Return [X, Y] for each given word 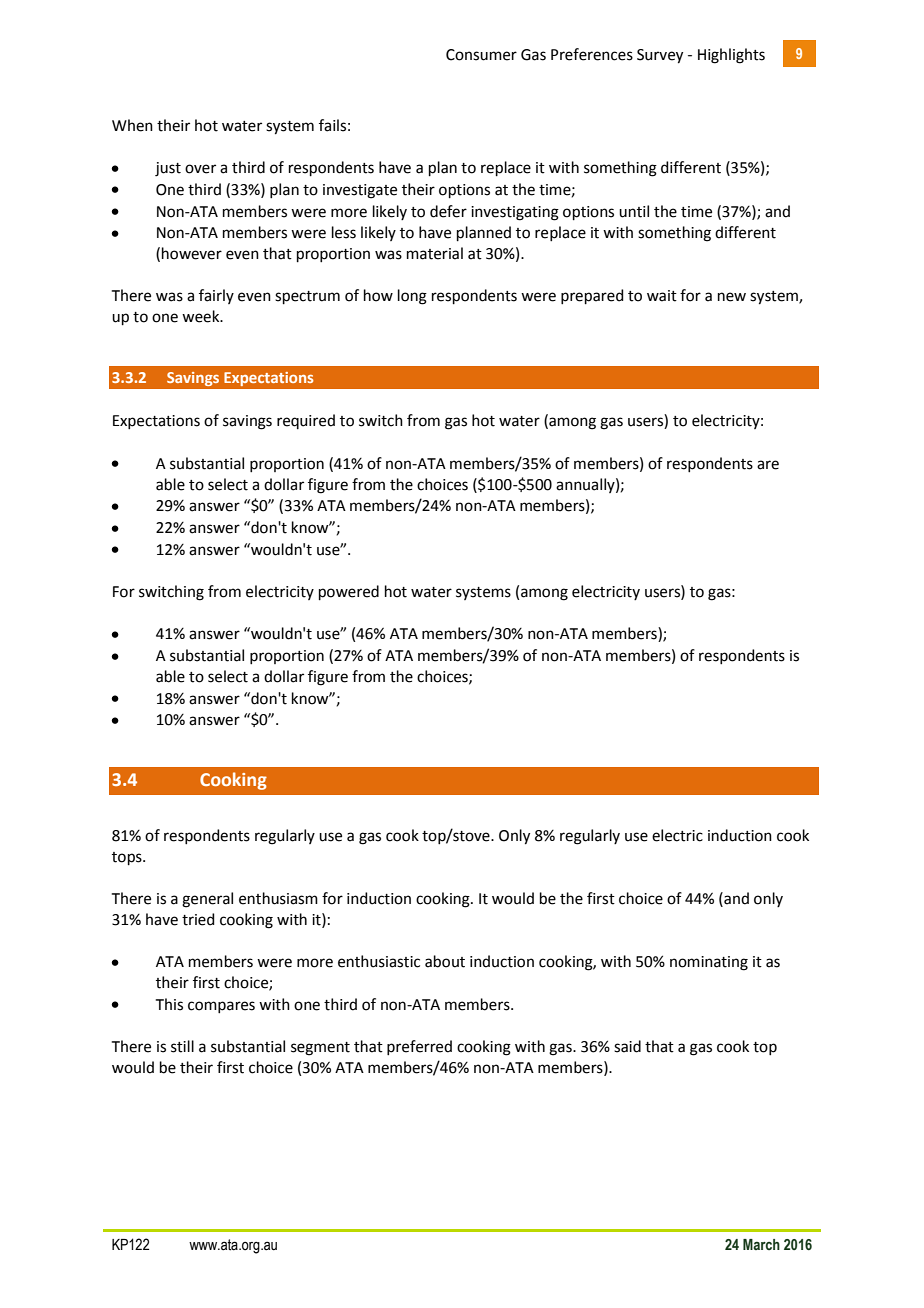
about [445, 961]
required [306, 421]
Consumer [481, 55]
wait [662, 296]
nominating [709, 963]
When [132, 125]
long [412, 297]
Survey [660, 56]
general [207, 900]
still [182, 1046]
